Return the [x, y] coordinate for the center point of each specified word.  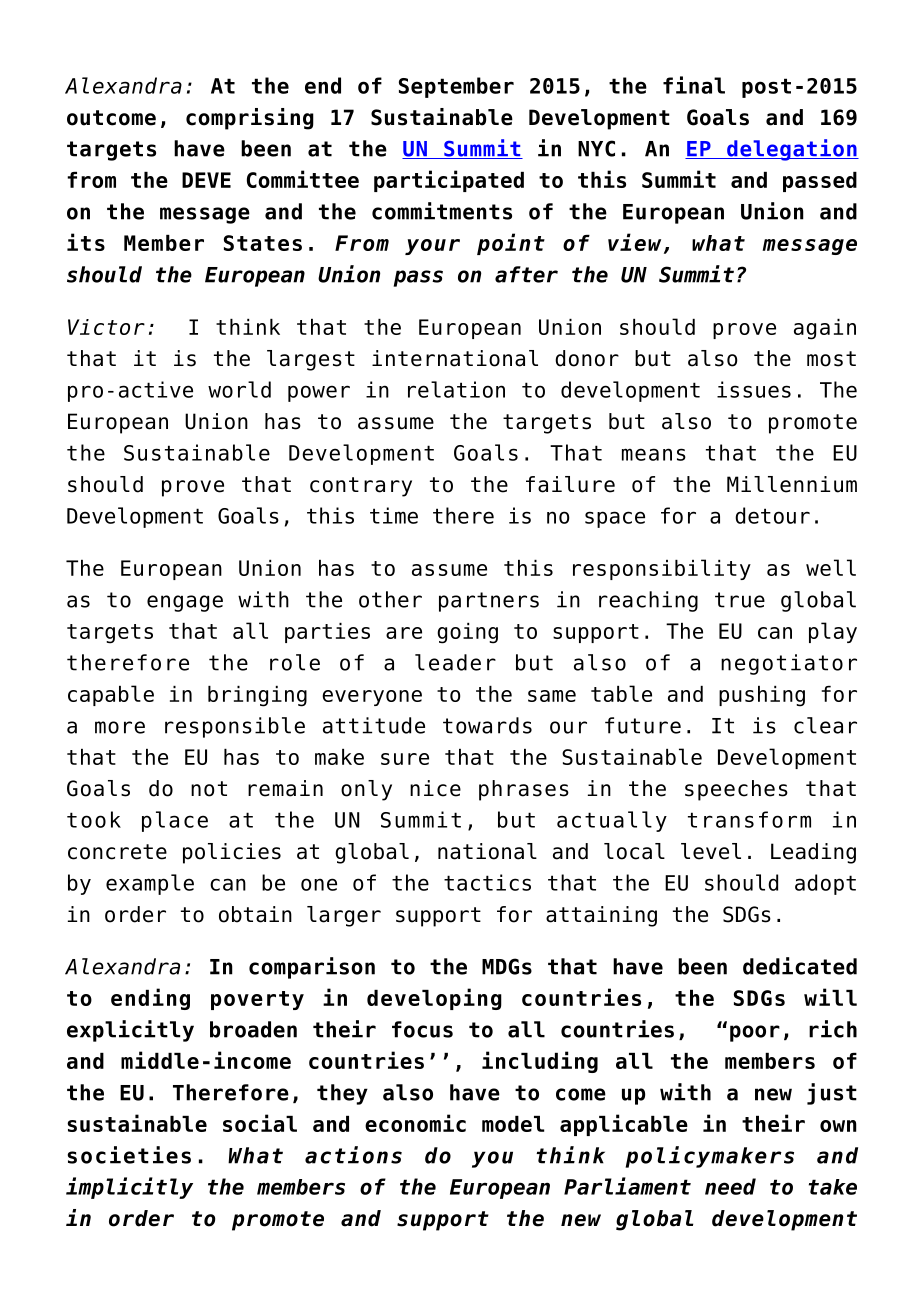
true [740, 600]
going [467, 633]
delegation [792, 150]
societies [129, 1155]
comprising [250, 119]
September [456, 87]
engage [185, 603]
